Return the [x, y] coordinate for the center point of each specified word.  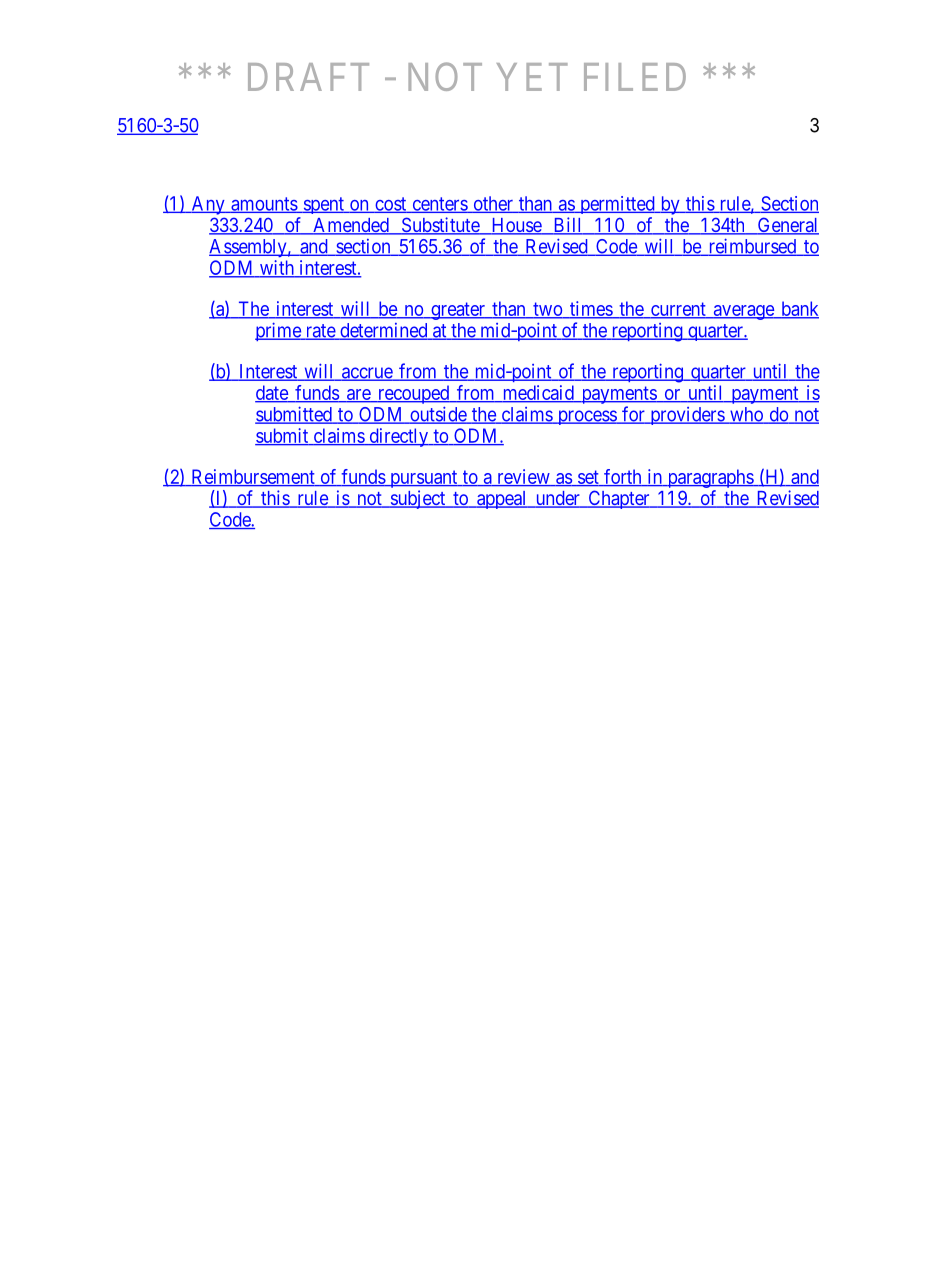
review [523, 477]
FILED [635, 77]
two [547, 310]
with [276, 269]
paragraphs [710, 478]
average [743, 312]
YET [532, 77]
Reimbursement [253, 477]
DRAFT [308, 77]
